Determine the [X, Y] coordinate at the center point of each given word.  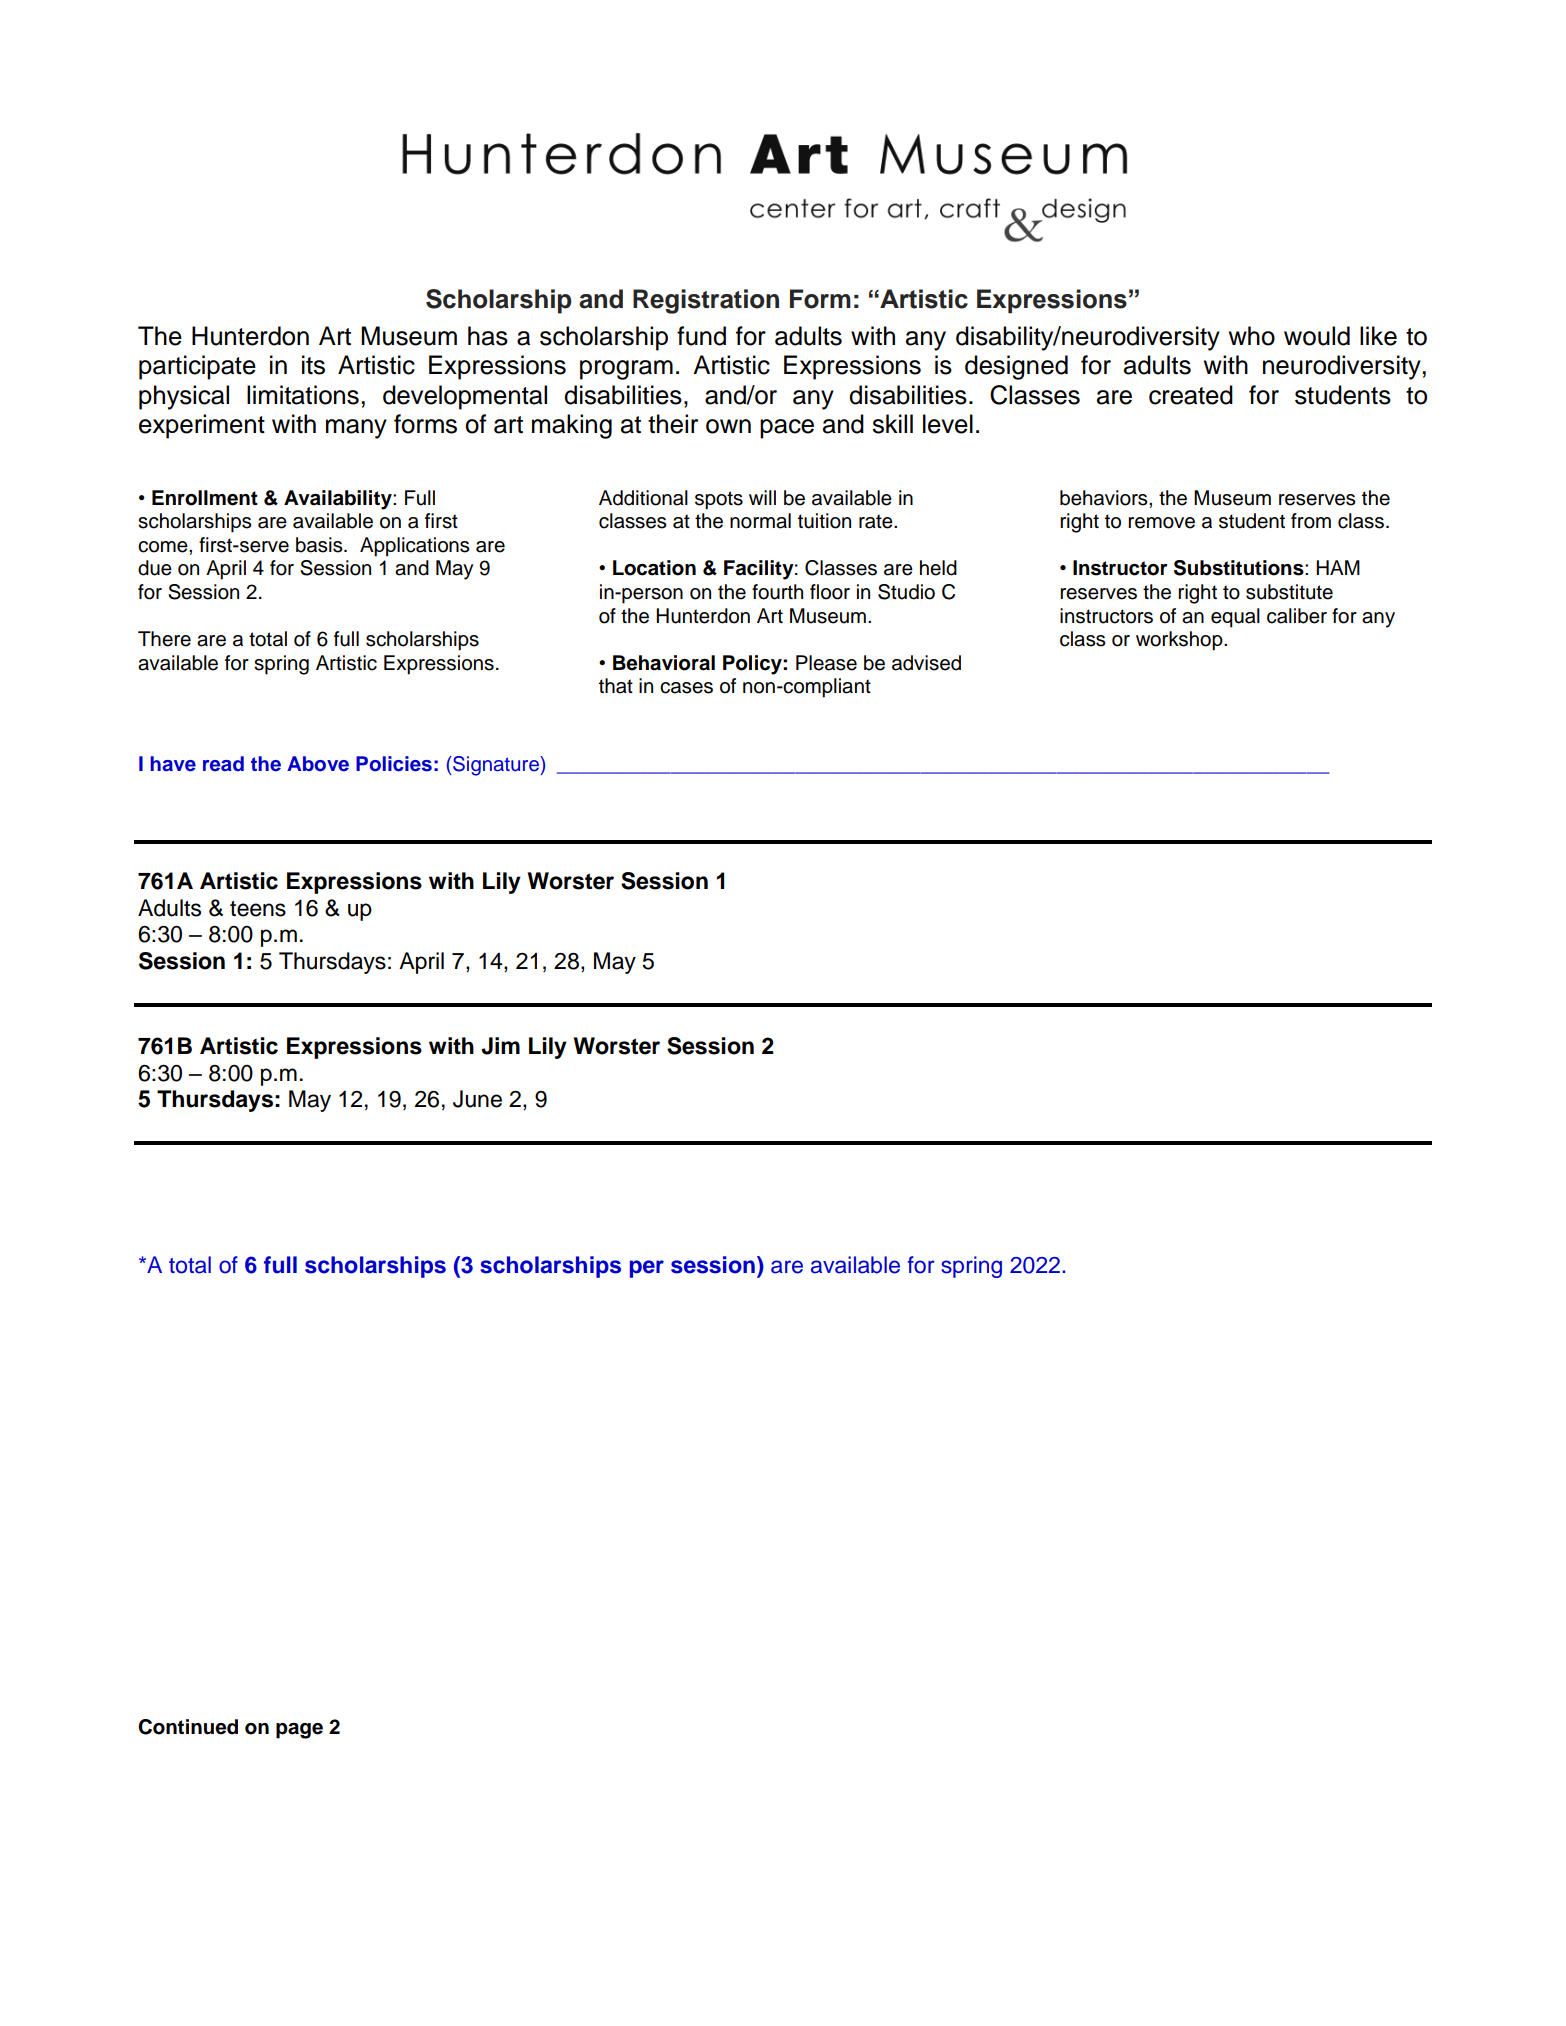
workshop [1180, 641]
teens [258, 909]
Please [826, 663]
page [299, 1731]
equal [1235, 618]
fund [701, 336]
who [1252, 336]
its [313, 365]
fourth [777, 592]
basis [320, 545]
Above [318, 764]
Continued [188, 1727]
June [477, 1099]
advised [926, 663]
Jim [500, 1046]
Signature [496, 766]
